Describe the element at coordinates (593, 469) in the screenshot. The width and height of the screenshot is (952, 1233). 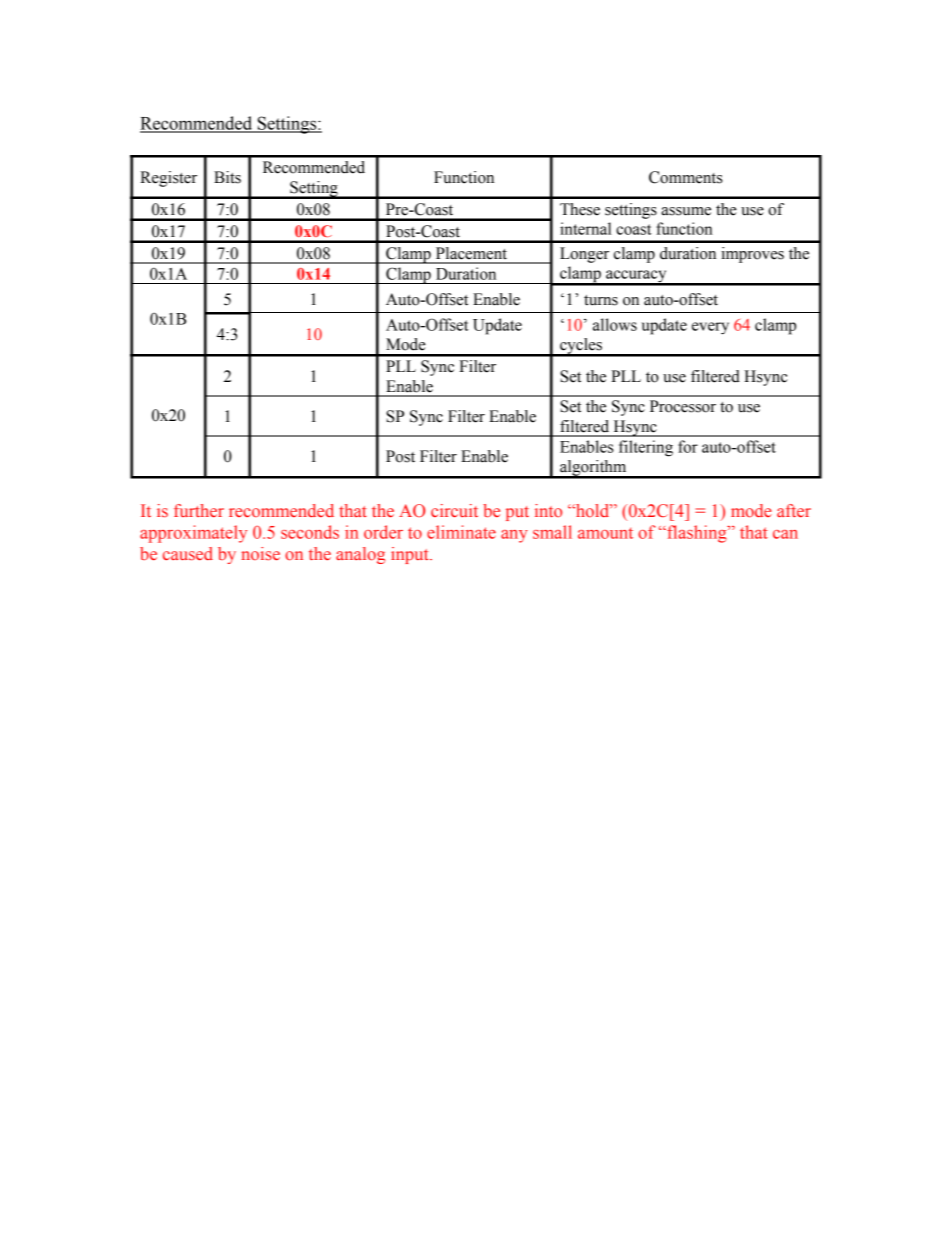
I see `algorithm` at that location.
